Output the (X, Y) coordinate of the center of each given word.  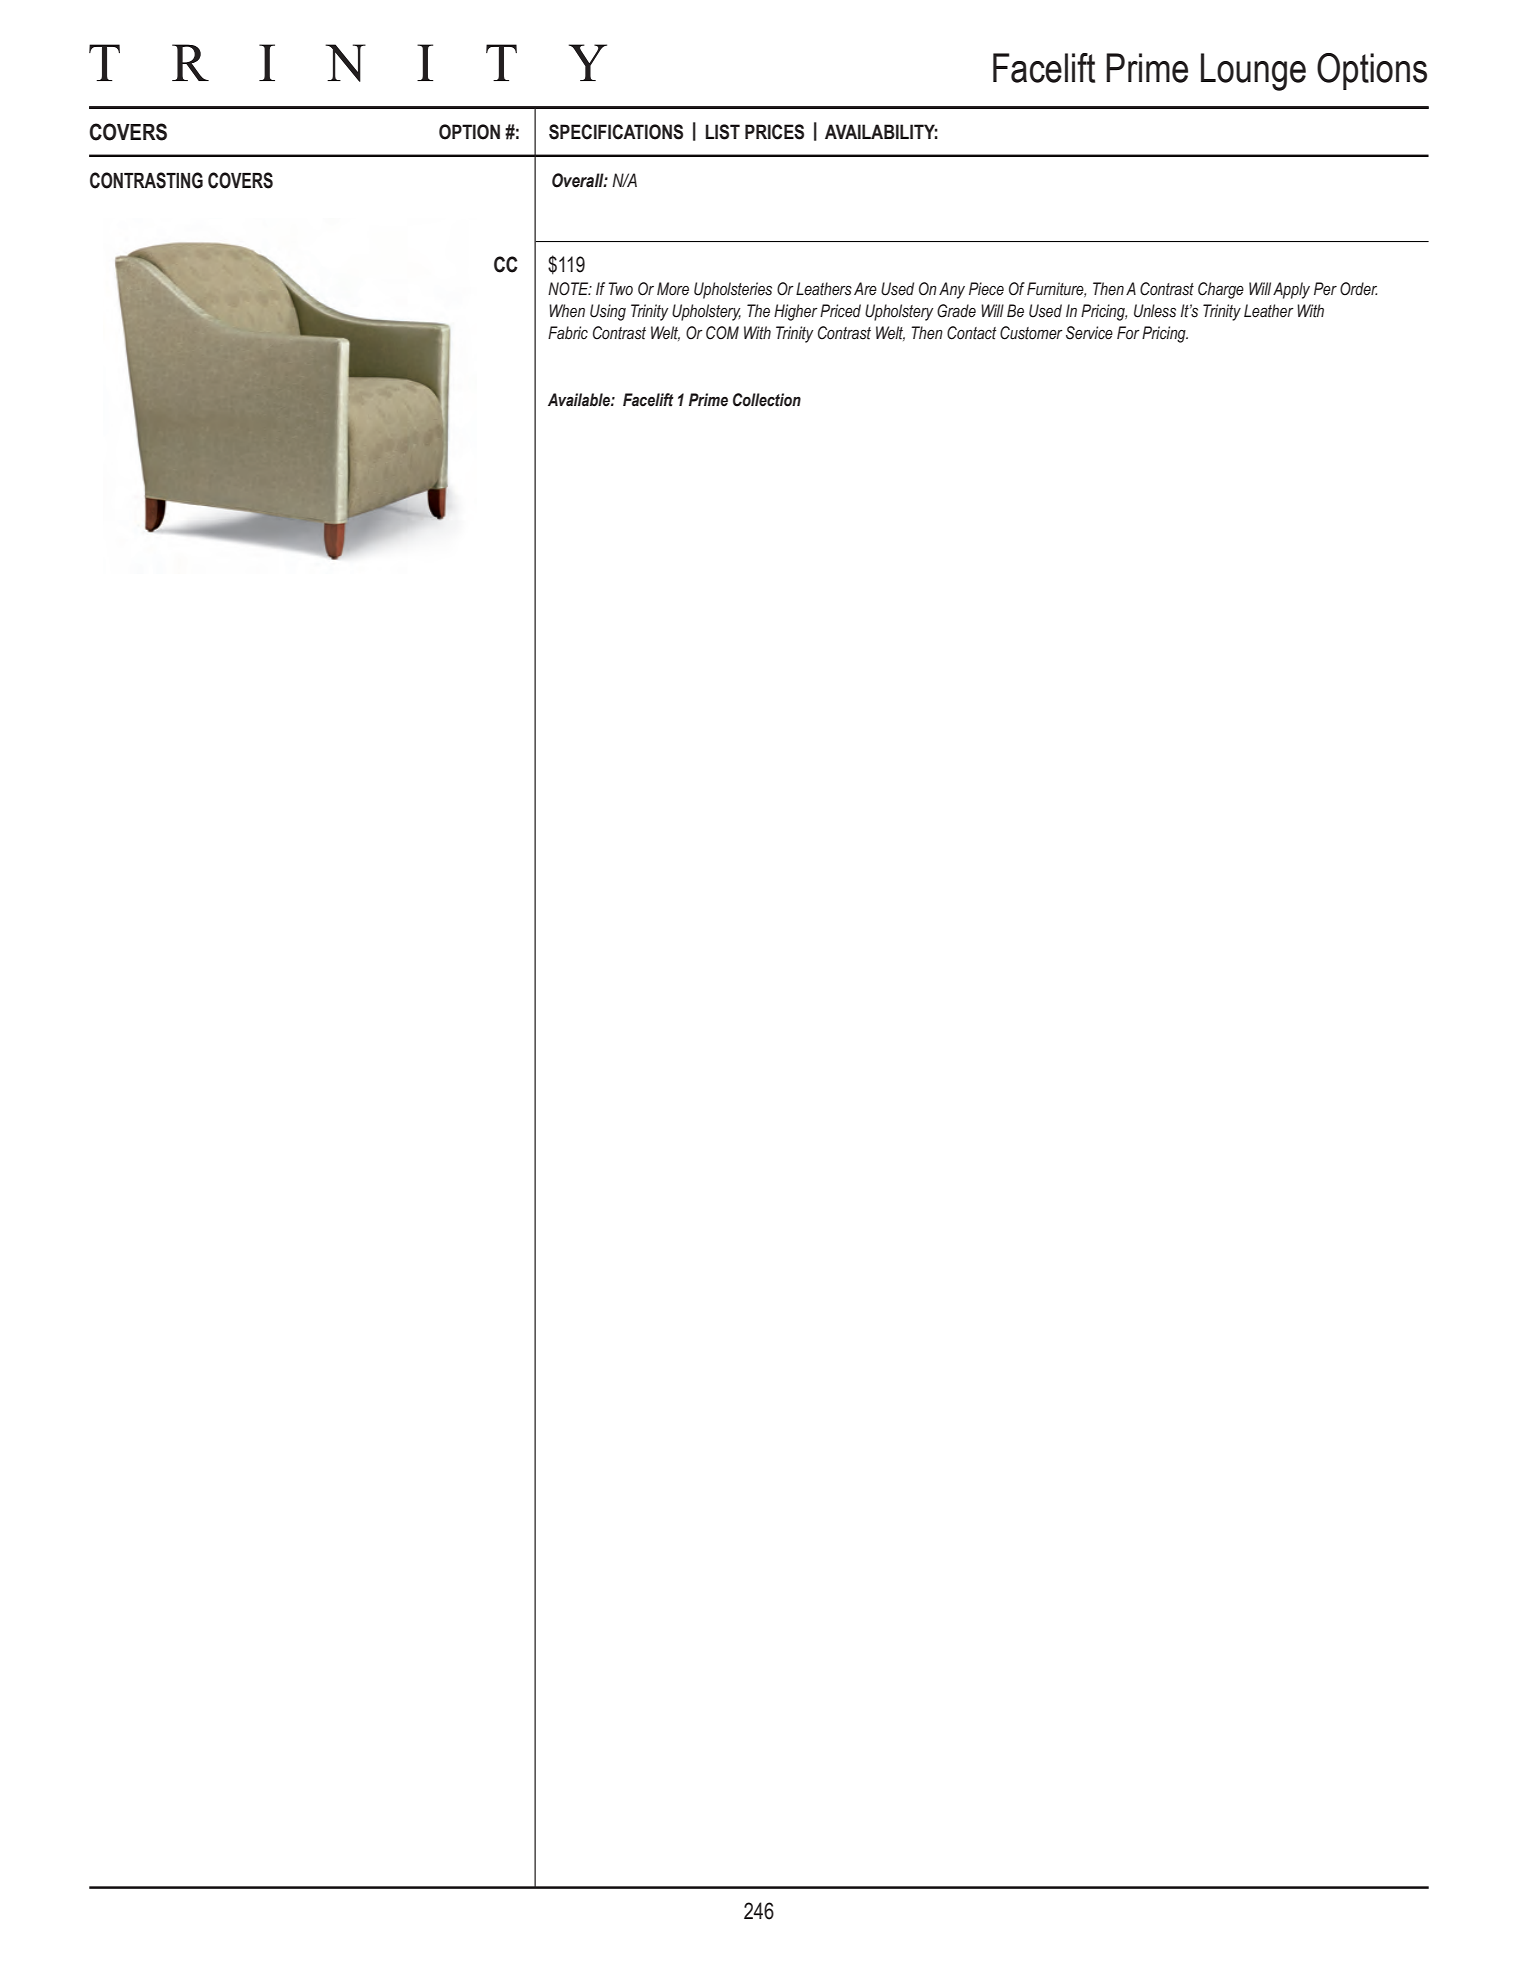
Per (1325, 289)
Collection (767, 400)
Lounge (1253, 72)
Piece (986, 289)
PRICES (774, 132)
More (673, 289)
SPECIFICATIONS (616, 132)
